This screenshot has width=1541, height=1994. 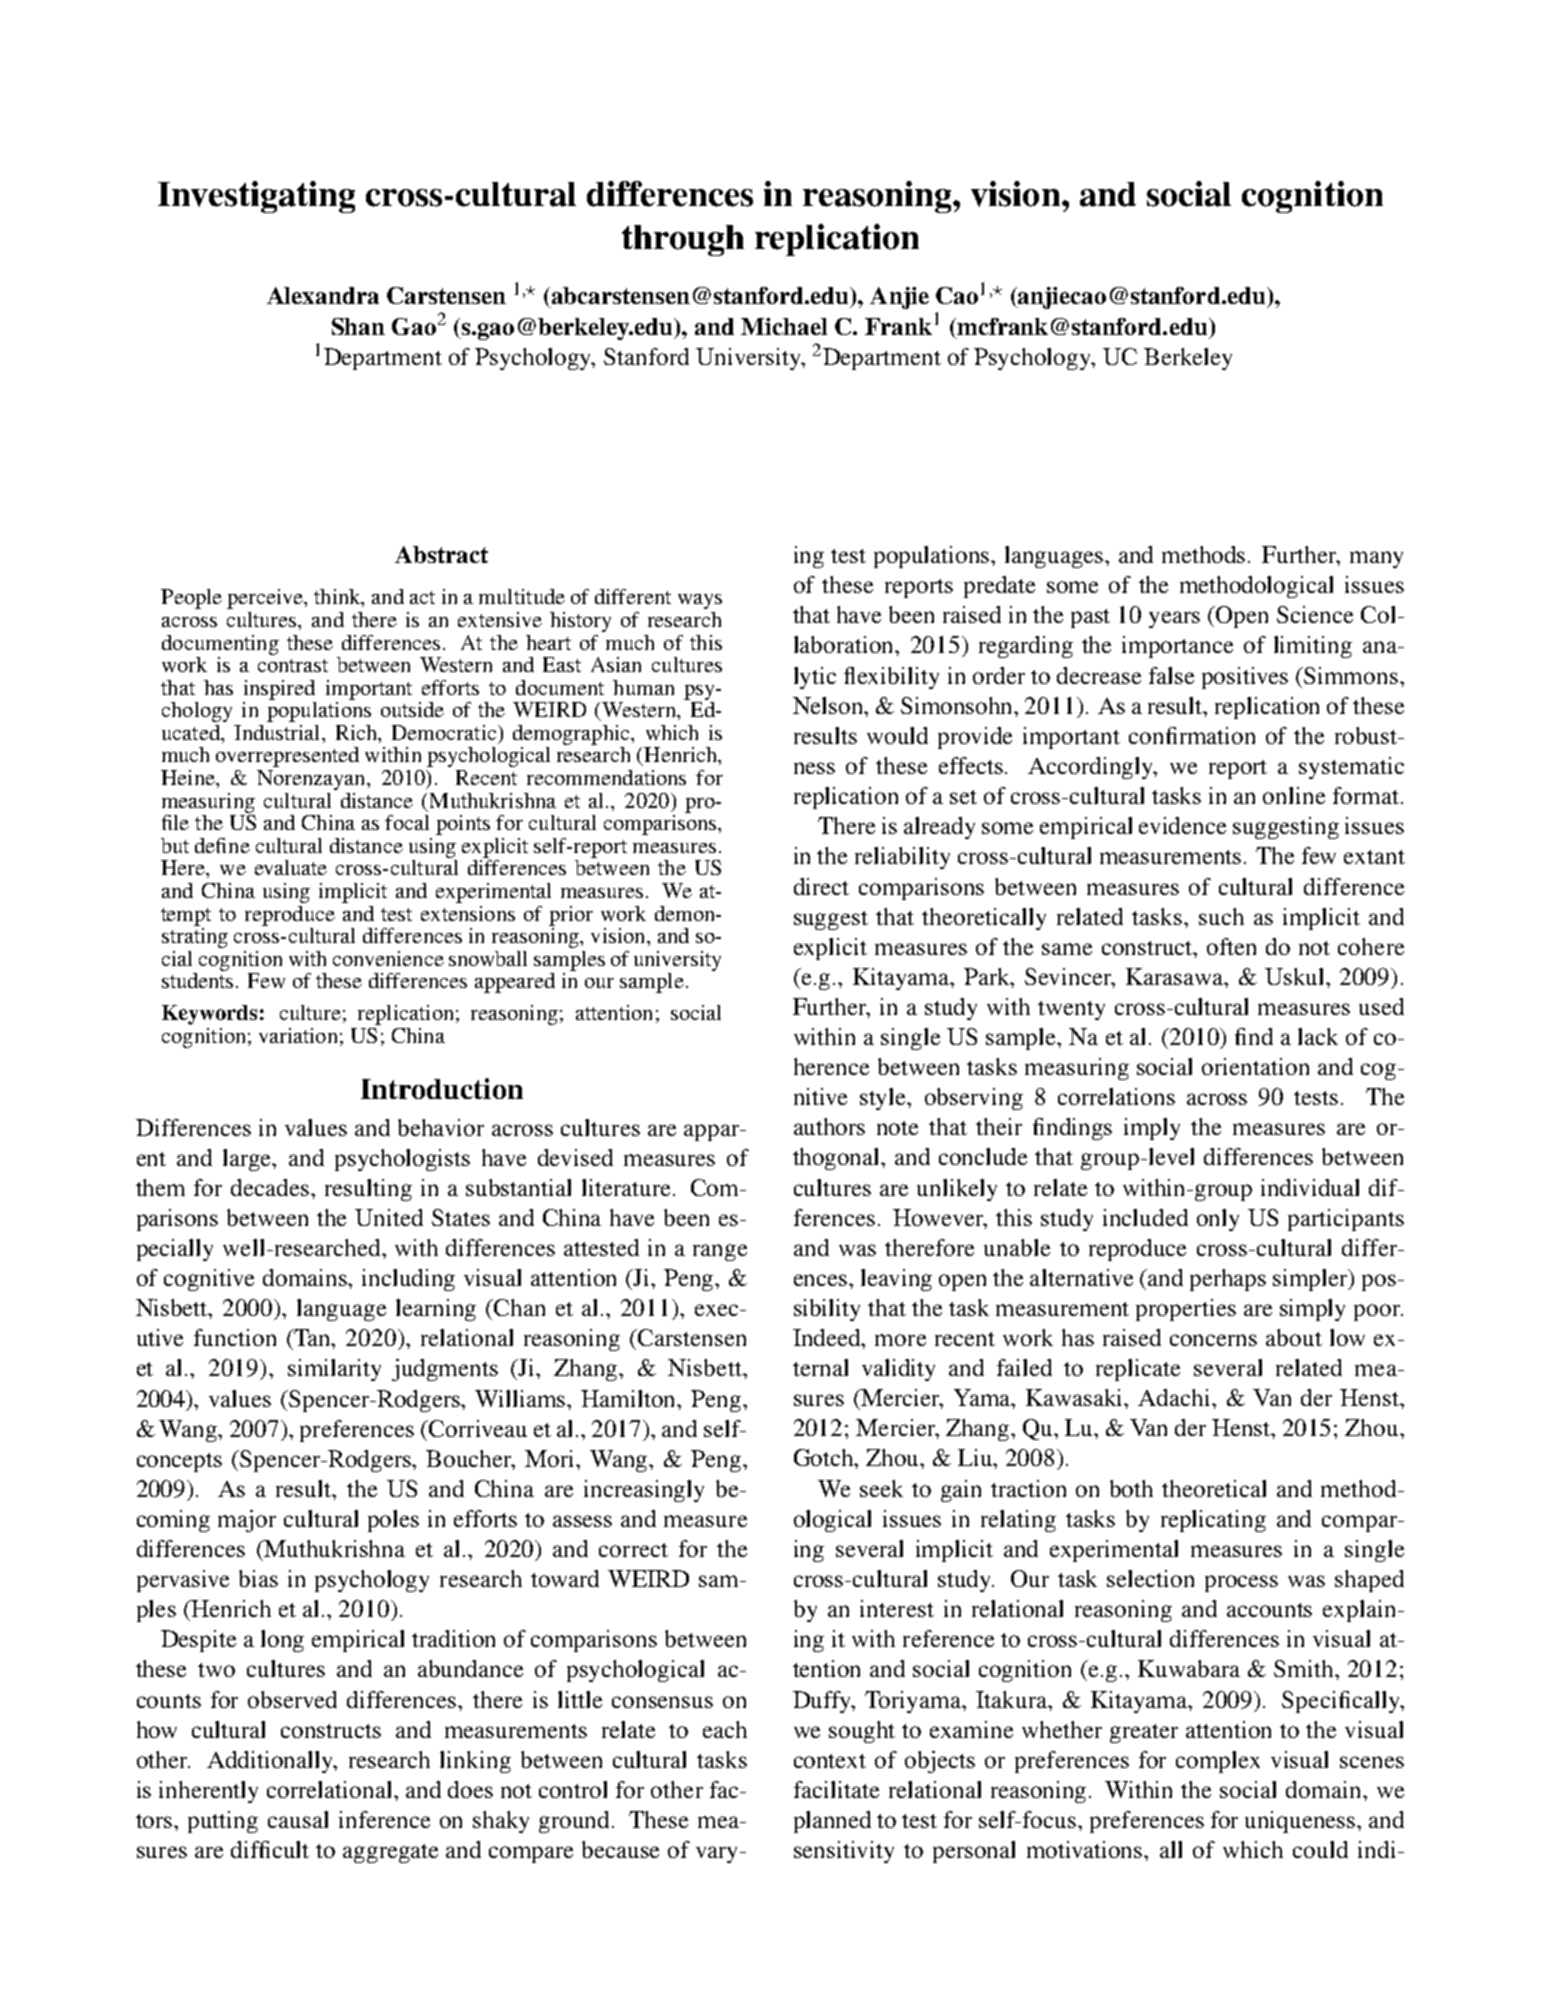 What do you see at coordinates (720, 1252) in the screenshot?
I see `range` at bounding box center [720, 1252].
